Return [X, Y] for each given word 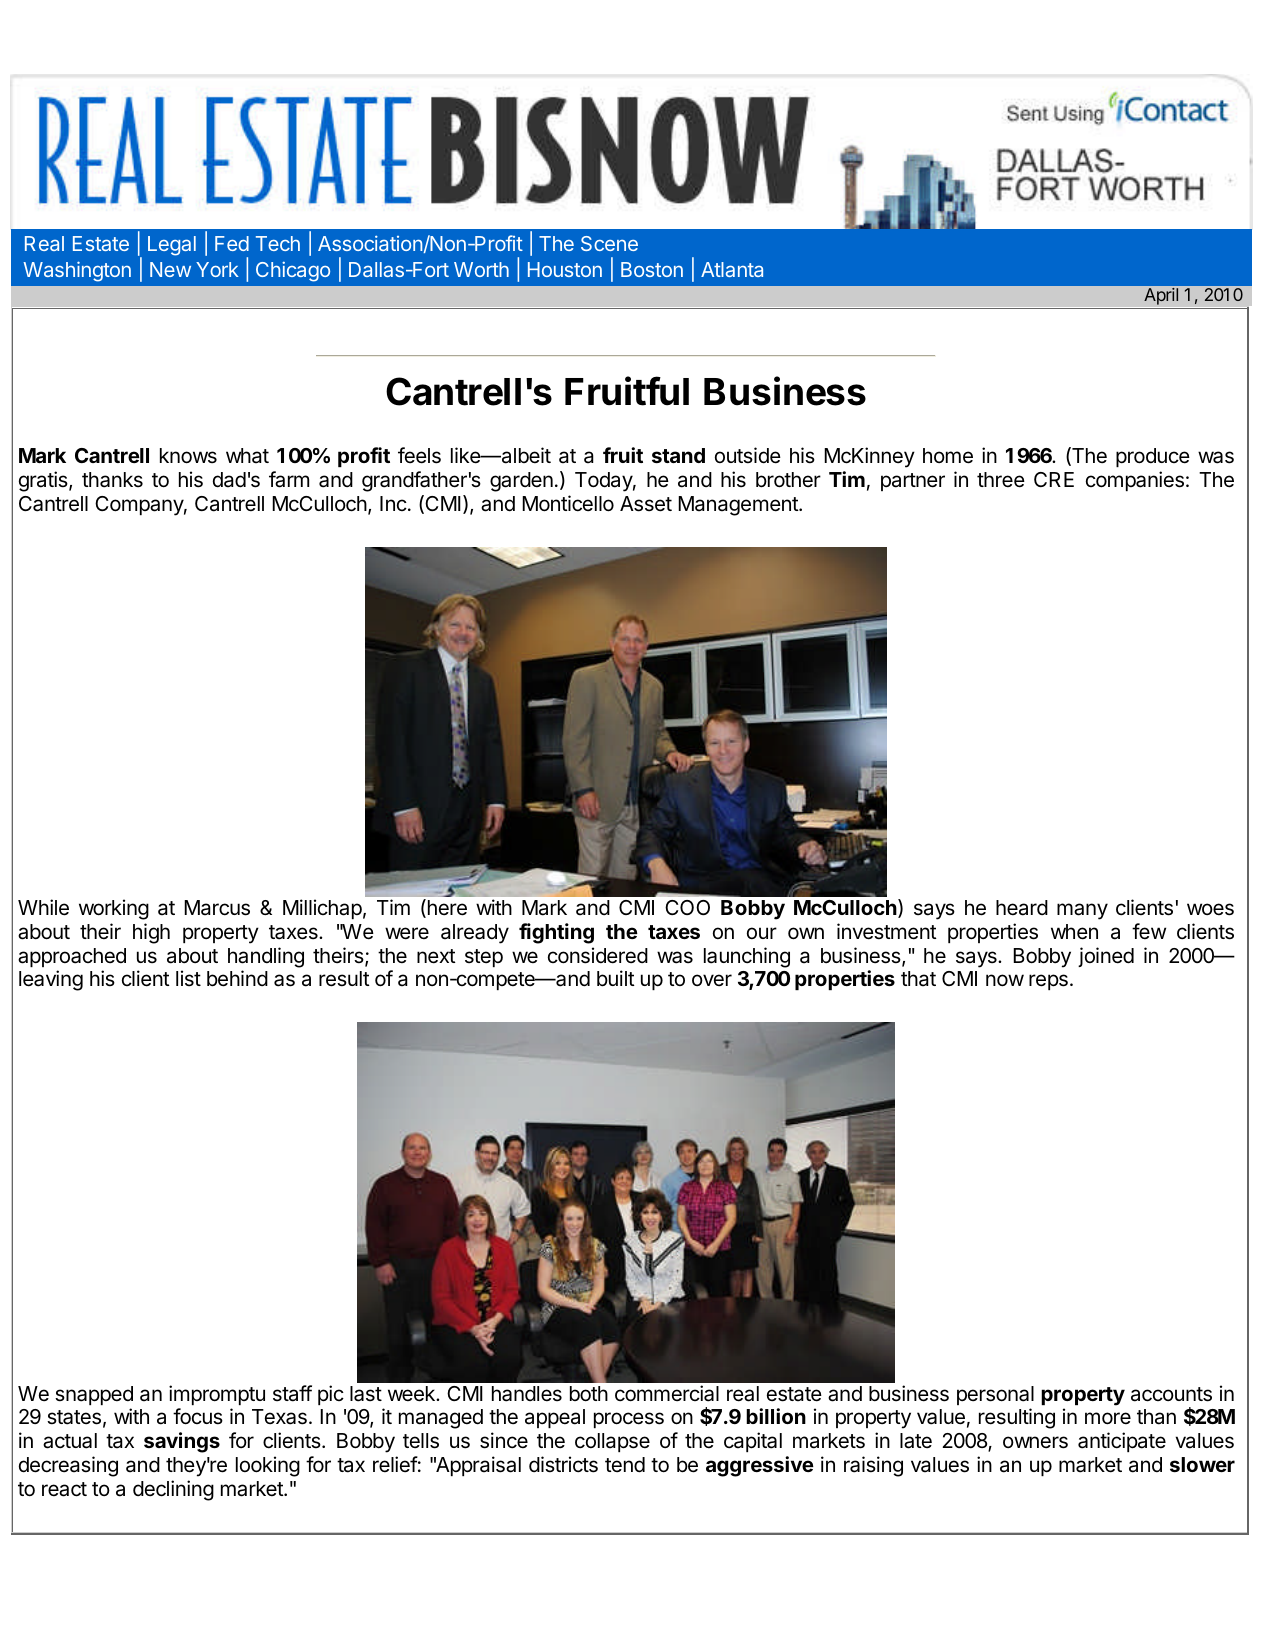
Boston [652, 269]
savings [182, 1442]
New [170, 269]
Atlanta [732, 269]
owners [1035, 1442]
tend [625, 1465]
